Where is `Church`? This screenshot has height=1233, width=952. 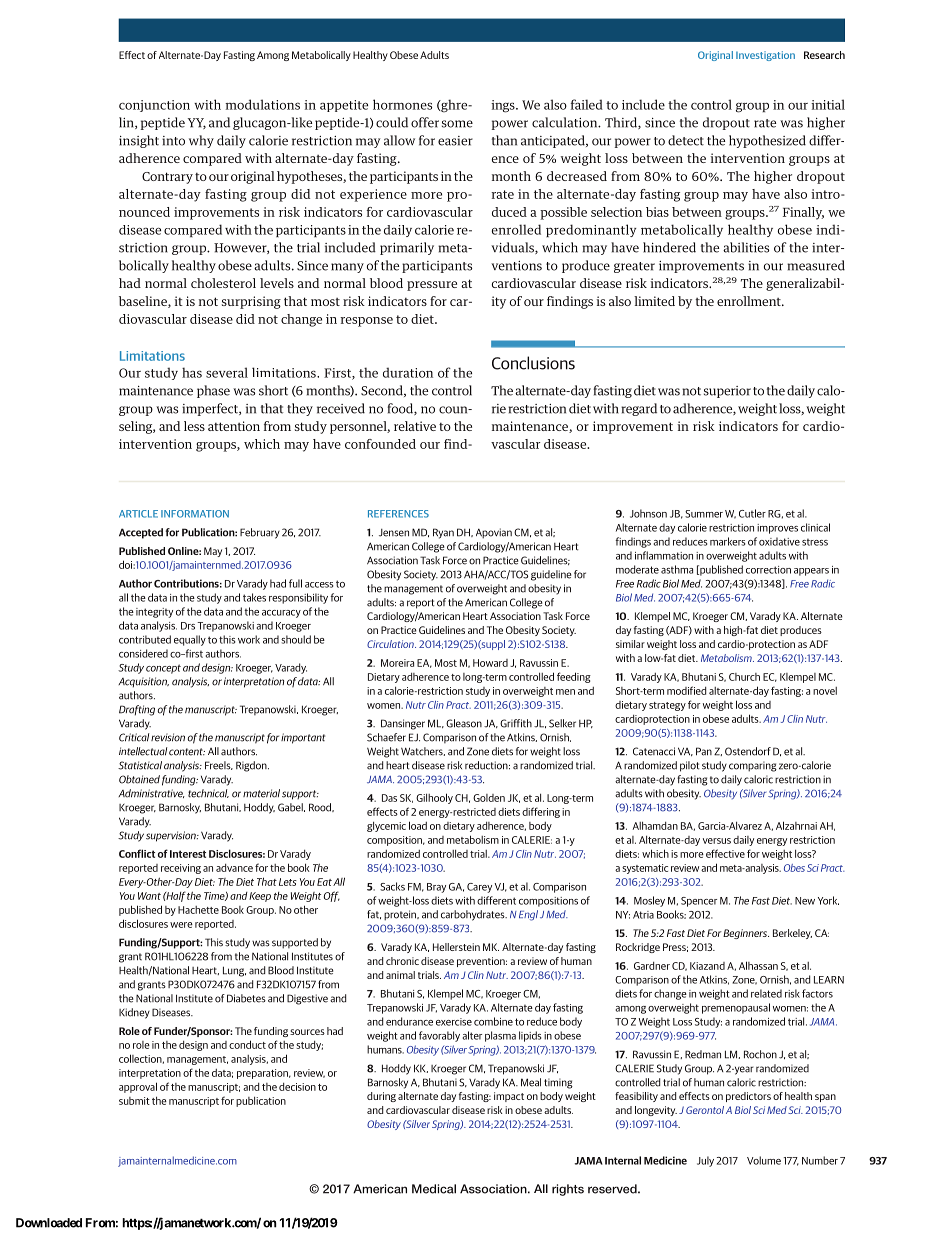
Church is located at coordinates (744, 677).
